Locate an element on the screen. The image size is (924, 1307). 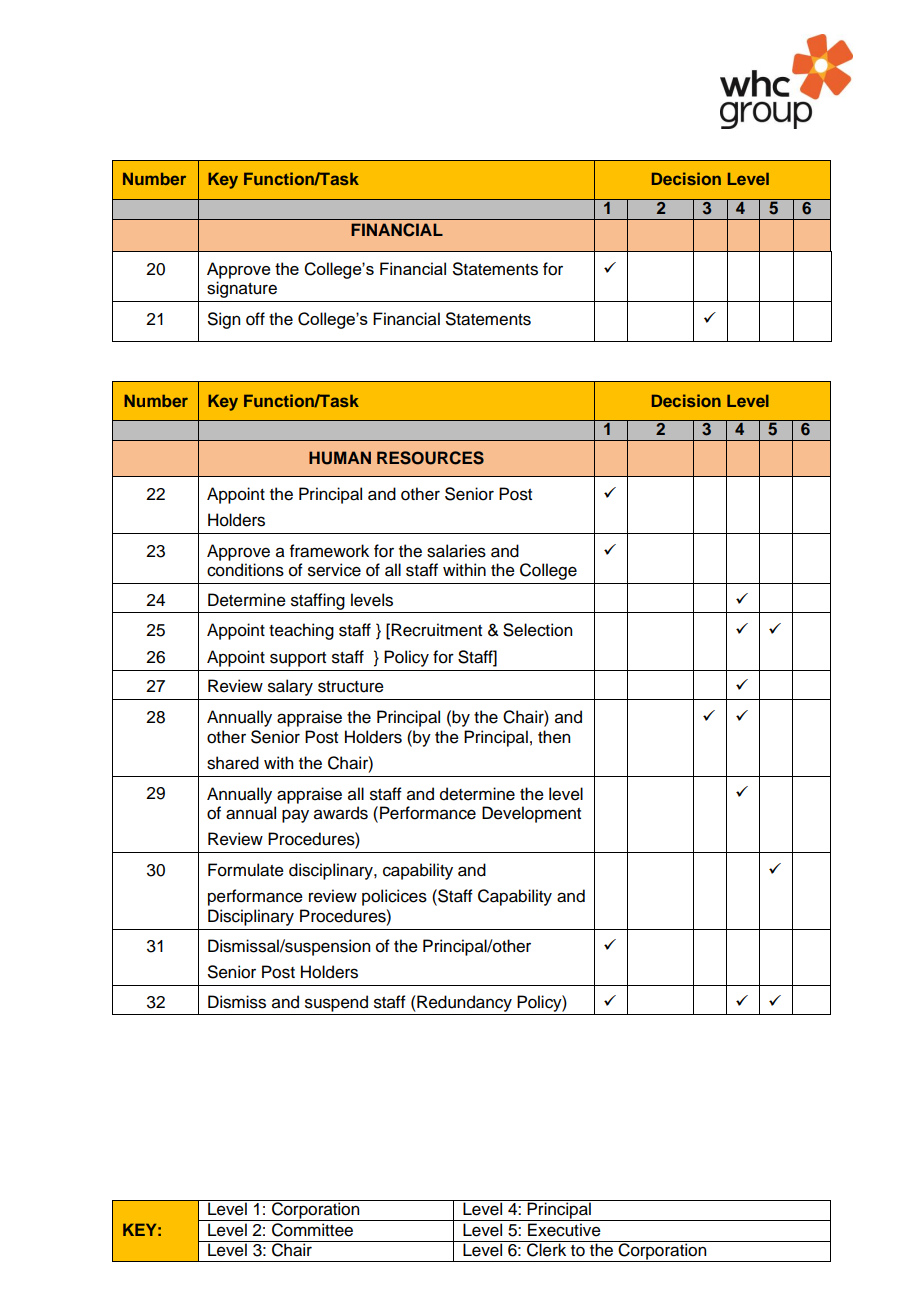
awards is located at coordinates (341, 813).
